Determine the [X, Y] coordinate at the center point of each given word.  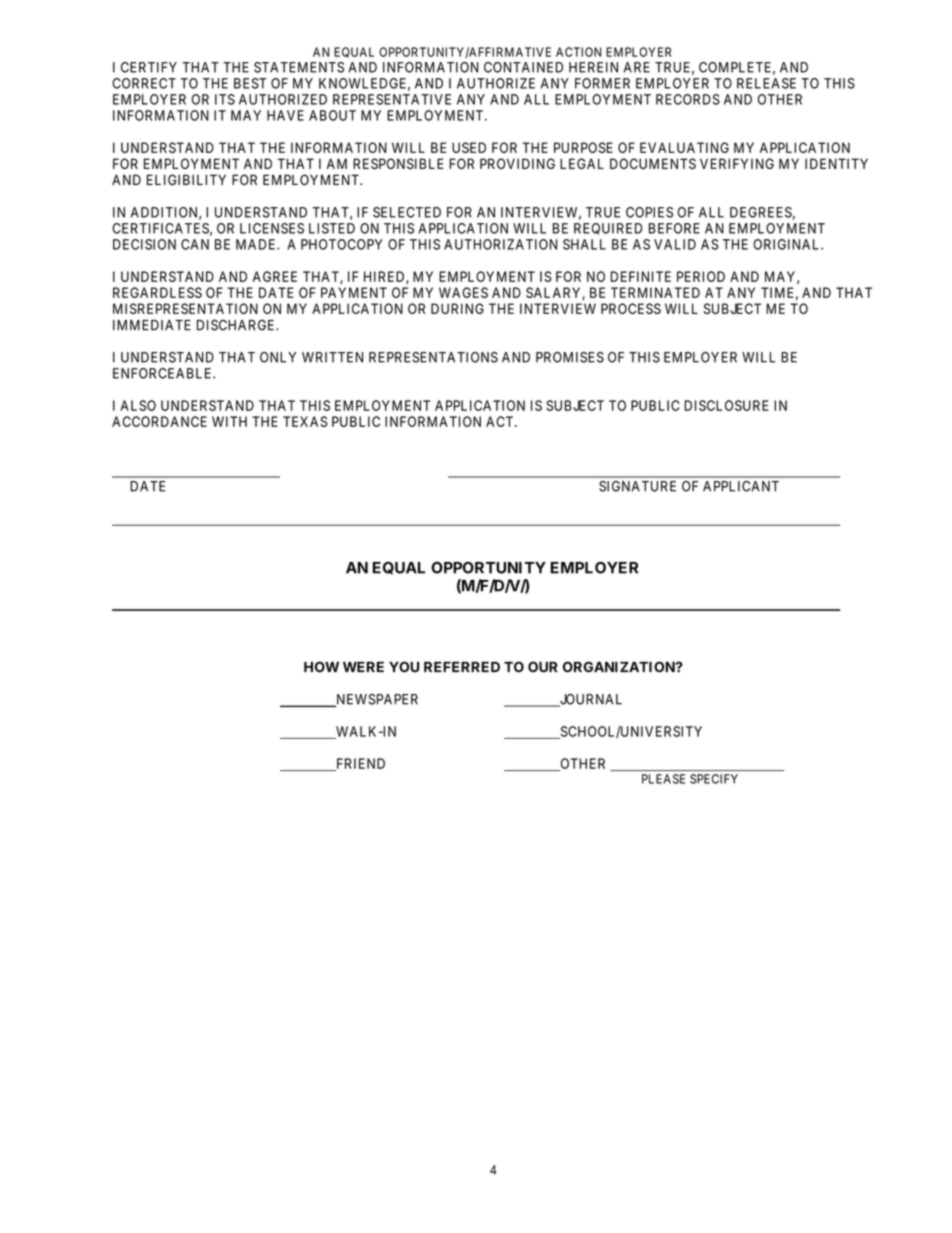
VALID [675, 244]
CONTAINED [523, 67]
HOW [321, 667]
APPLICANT [741, 486]
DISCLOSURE [726, 405]
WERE [363, 667]
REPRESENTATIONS [433, 357]
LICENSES [272, 228]
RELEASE [766, 83]
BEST [250, 83]
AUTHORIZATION [500, 244]
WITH [229, 421]
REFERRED [462, 667]
